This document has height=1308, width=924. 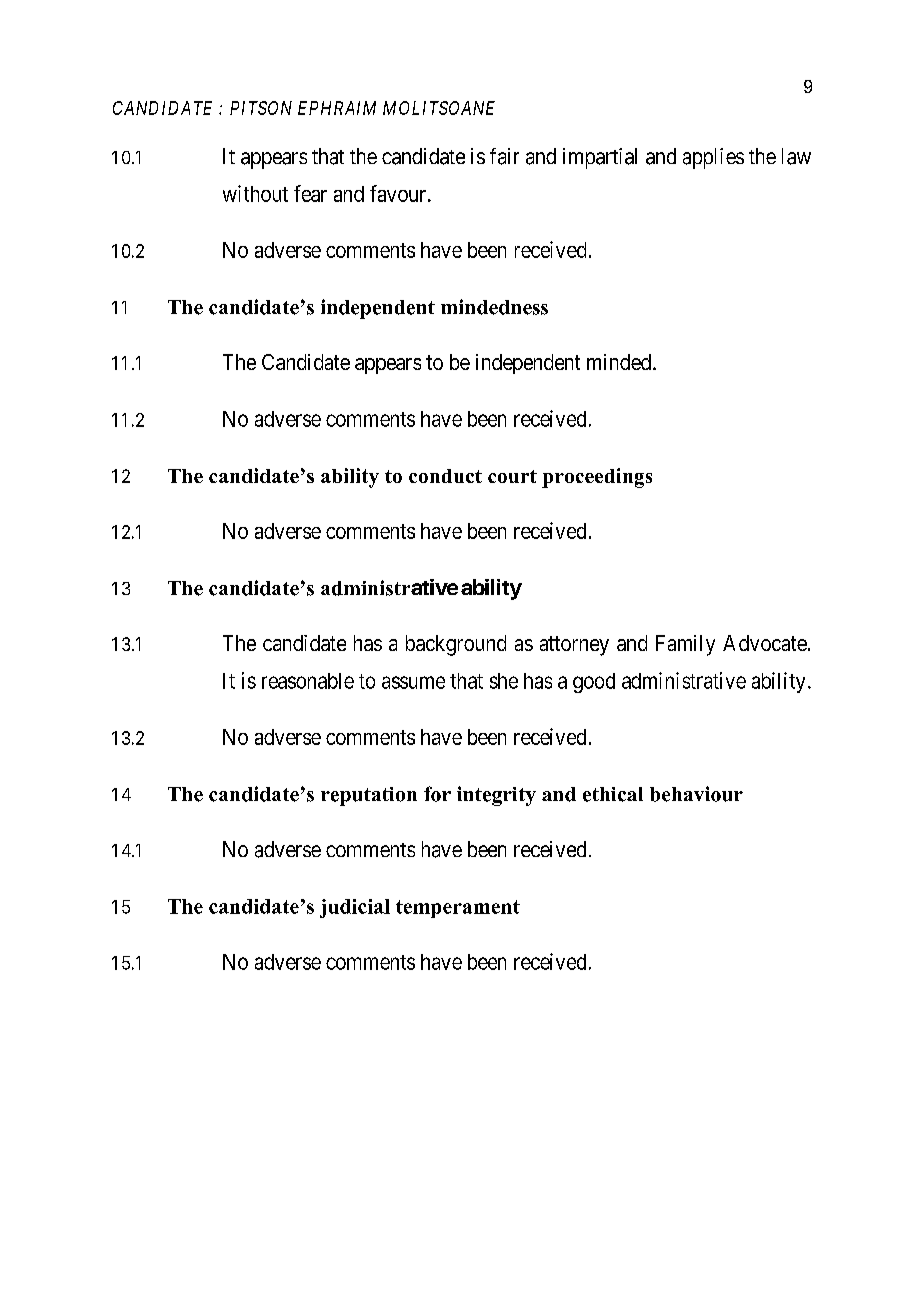 I want to click on fair, so click(x=504, y=156).
